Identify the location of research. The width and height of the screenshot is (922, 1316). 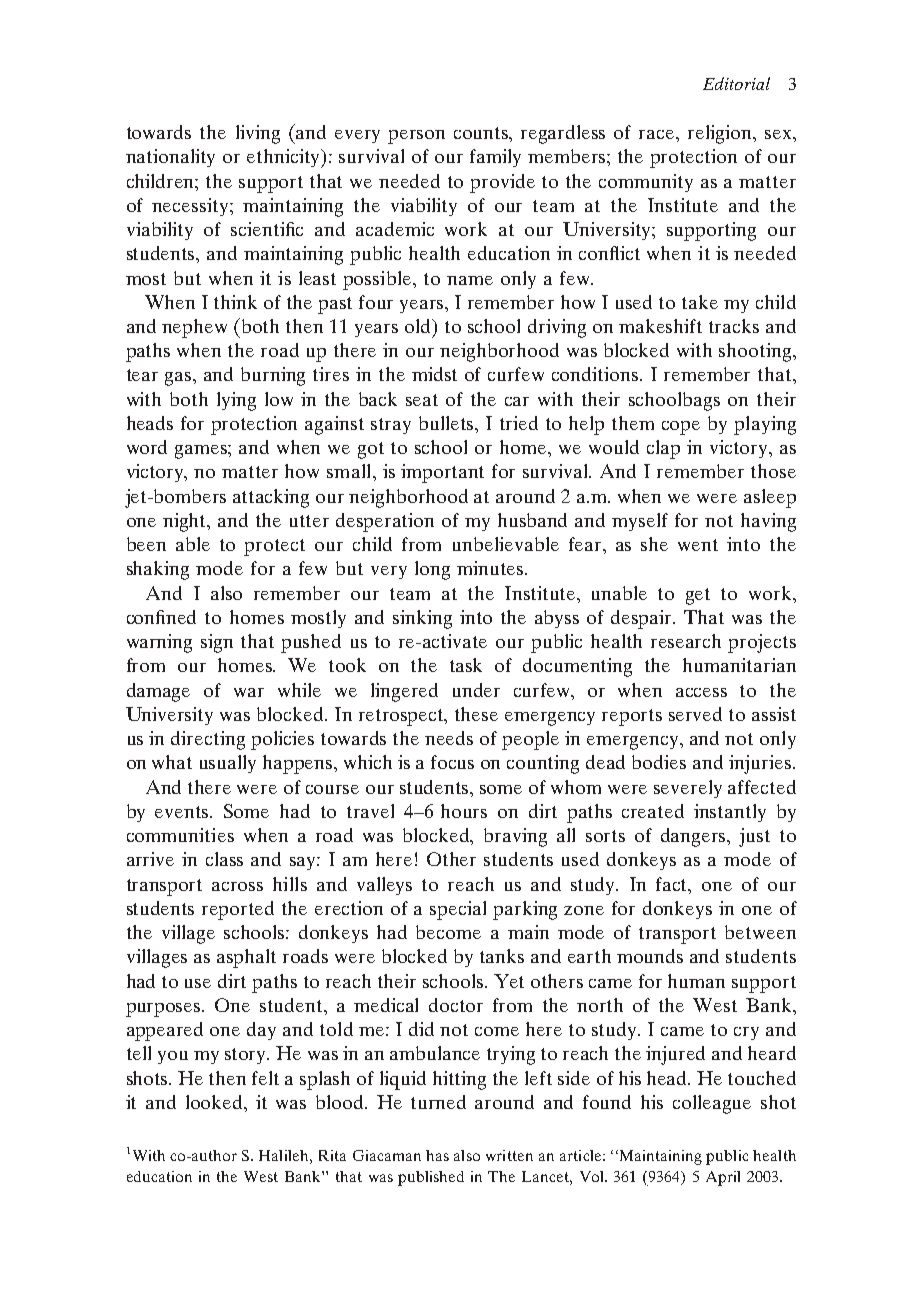
(686, 641).
